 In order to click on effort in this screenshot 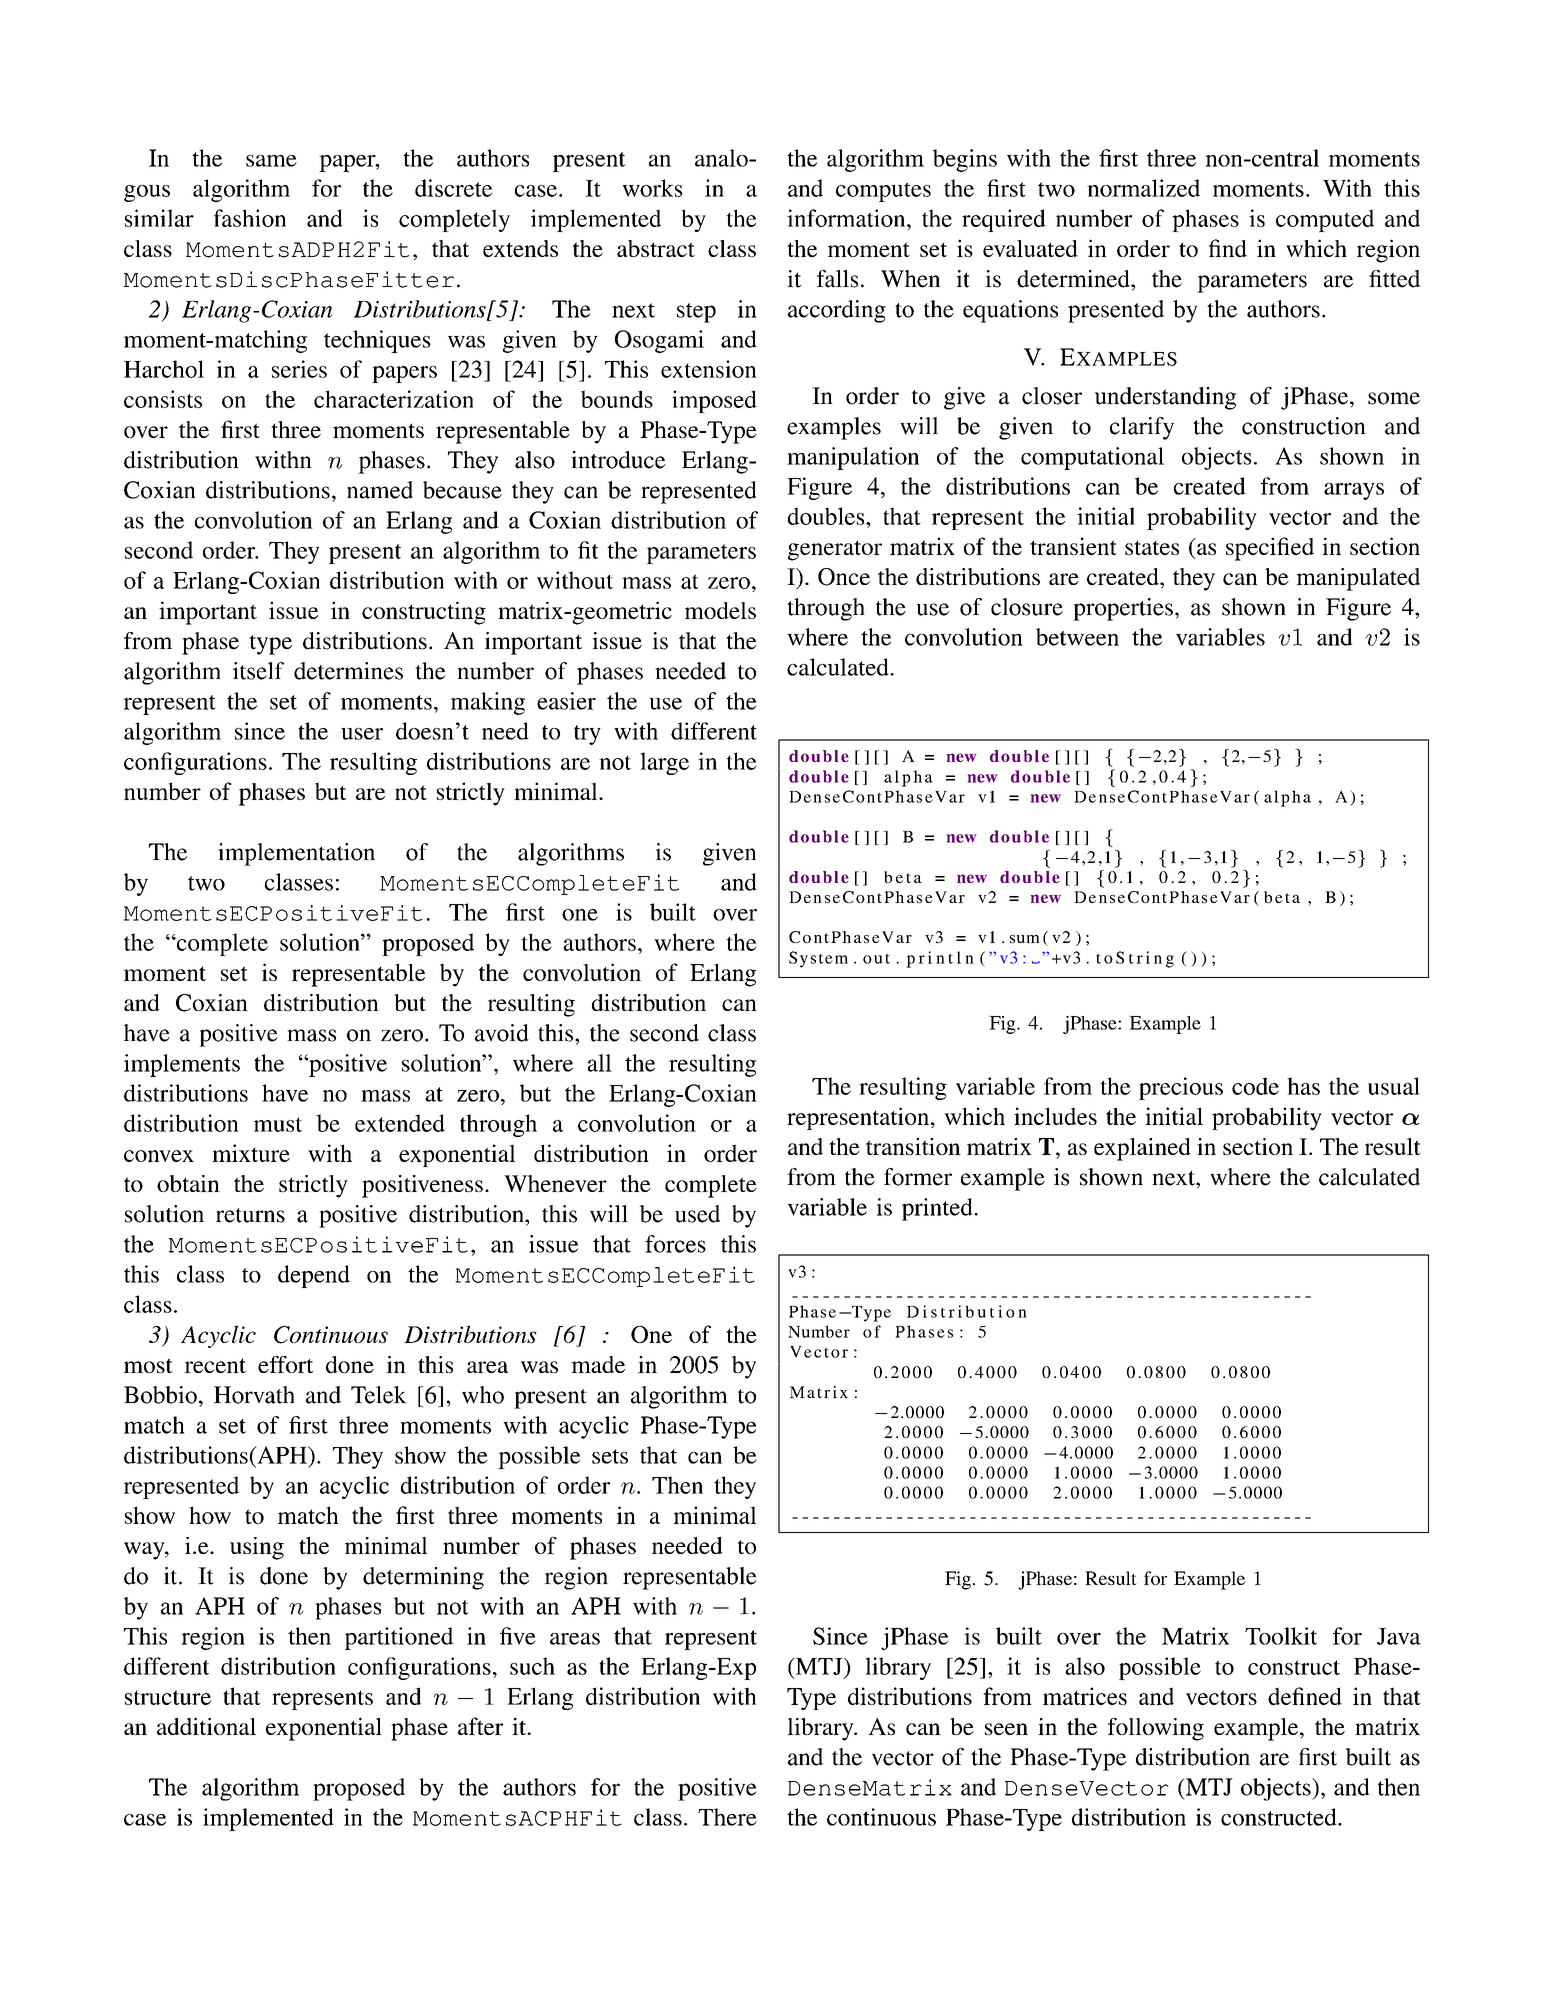, I will do `click(285, 1364)`.
